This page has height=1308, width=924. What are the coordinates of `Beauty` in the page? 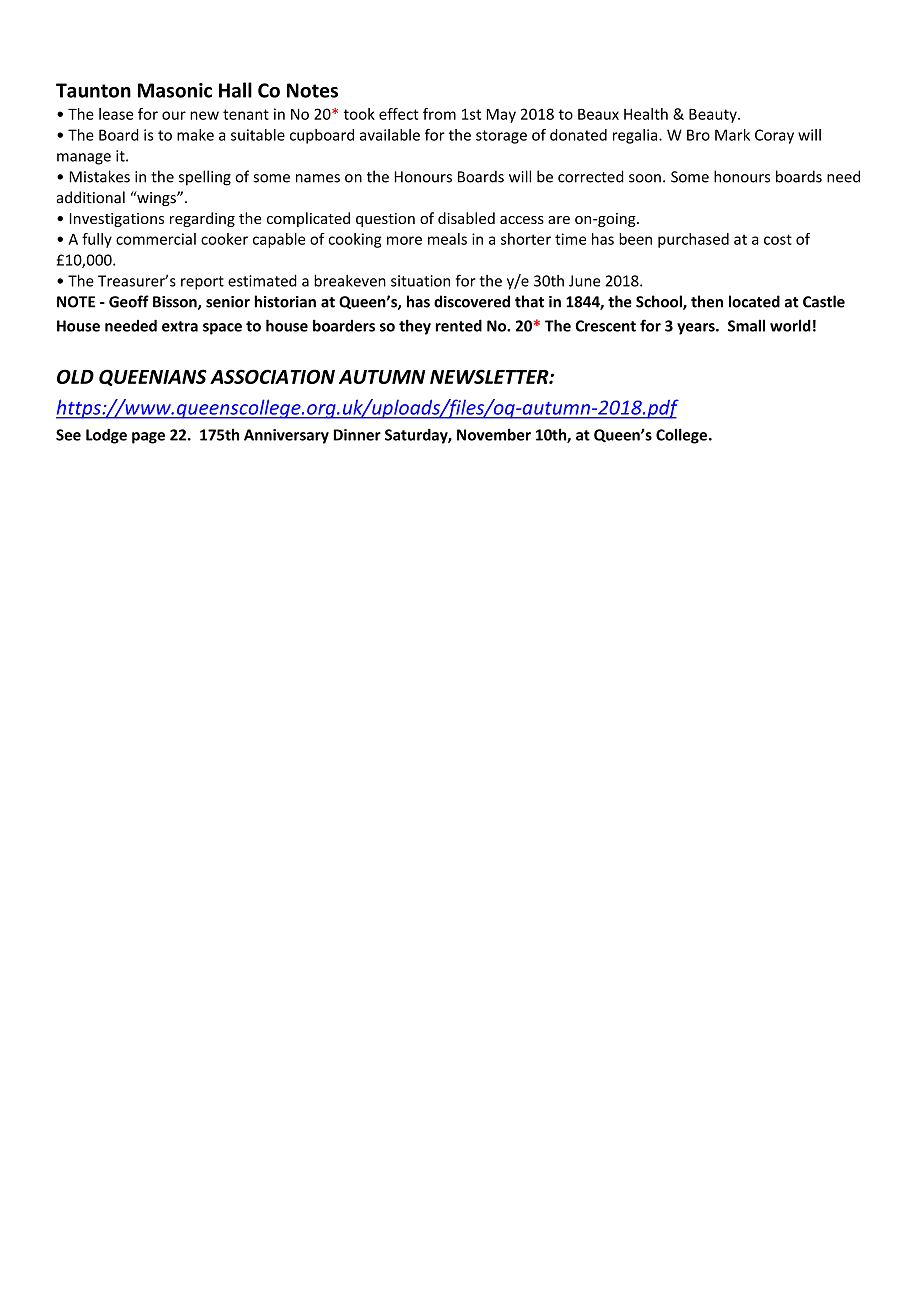 It's located at (714, 116).
